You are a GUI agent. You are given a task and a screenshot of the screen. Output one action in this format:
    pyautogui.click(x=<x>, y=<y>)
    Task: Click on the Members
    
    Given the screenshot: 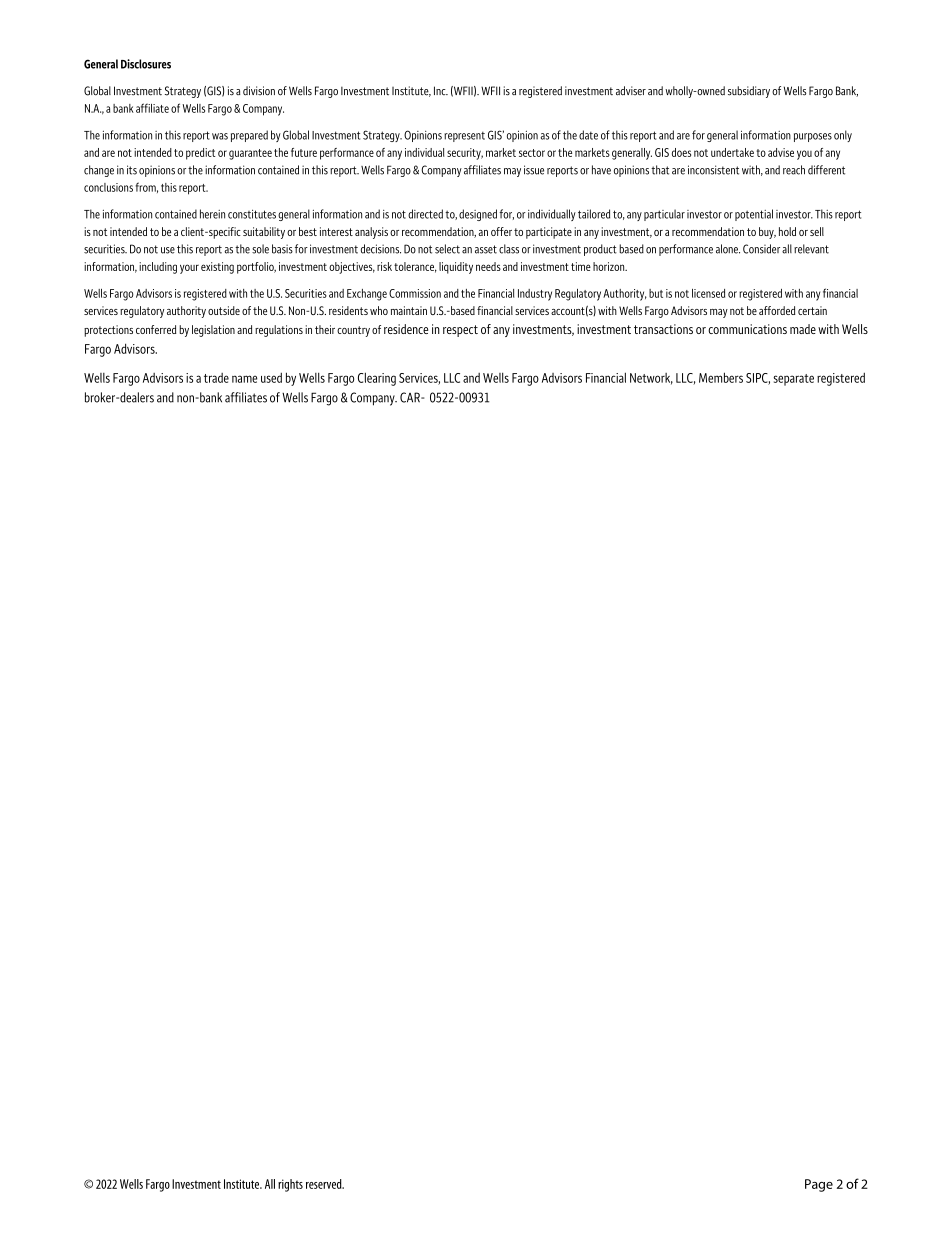 What is the action you would take?
    pyautogui.click(x=721, y=377)
